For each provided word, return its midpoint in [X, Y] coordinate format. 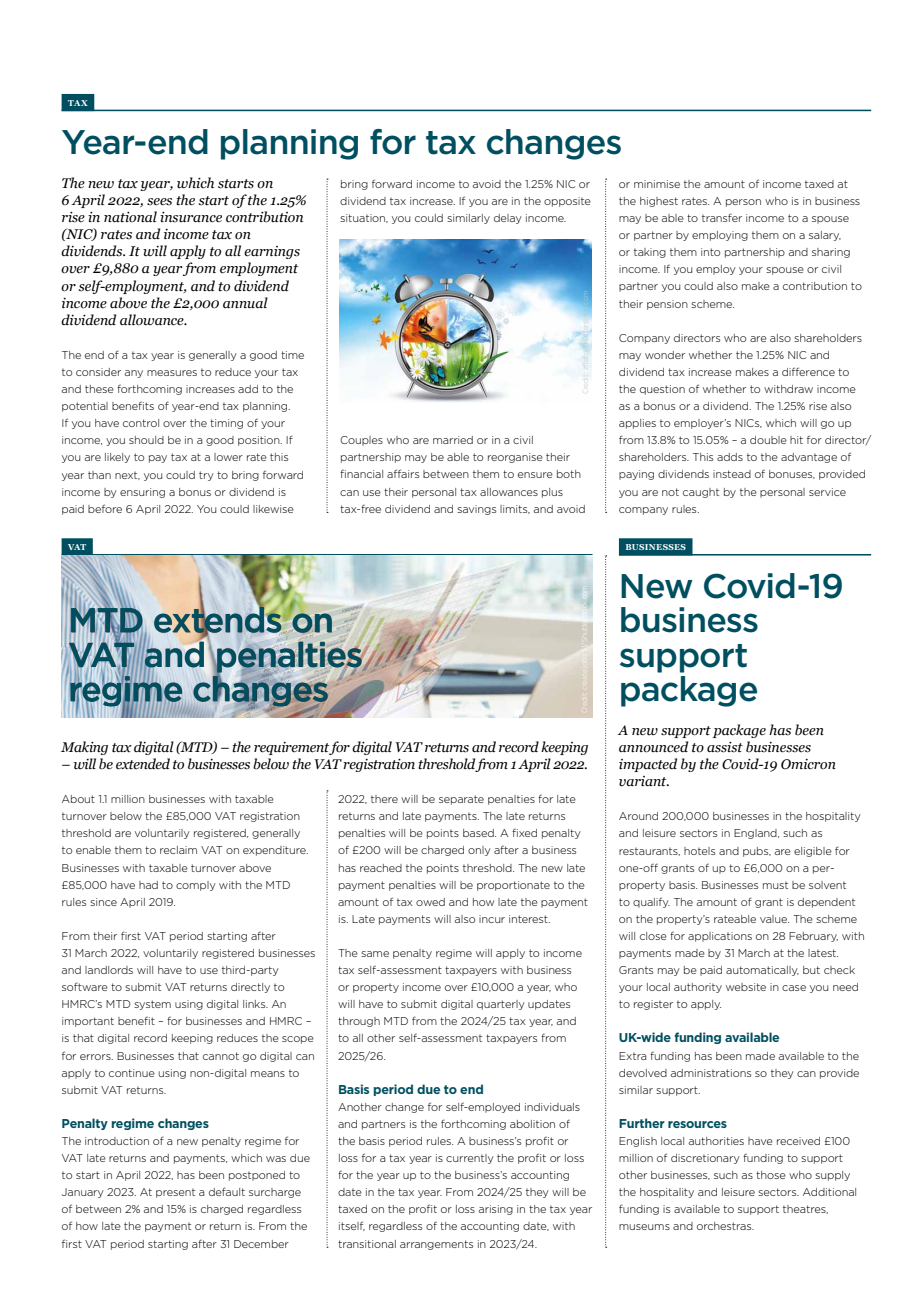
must [775, 885]
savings [476, 510]
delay [508, 219]
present [175, 1193]
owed [430, 902]
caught [701, 493]
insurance [191, 217]
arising [496, 1210]
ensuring [142, 493]
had [148, 885]
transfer [722, 217]
